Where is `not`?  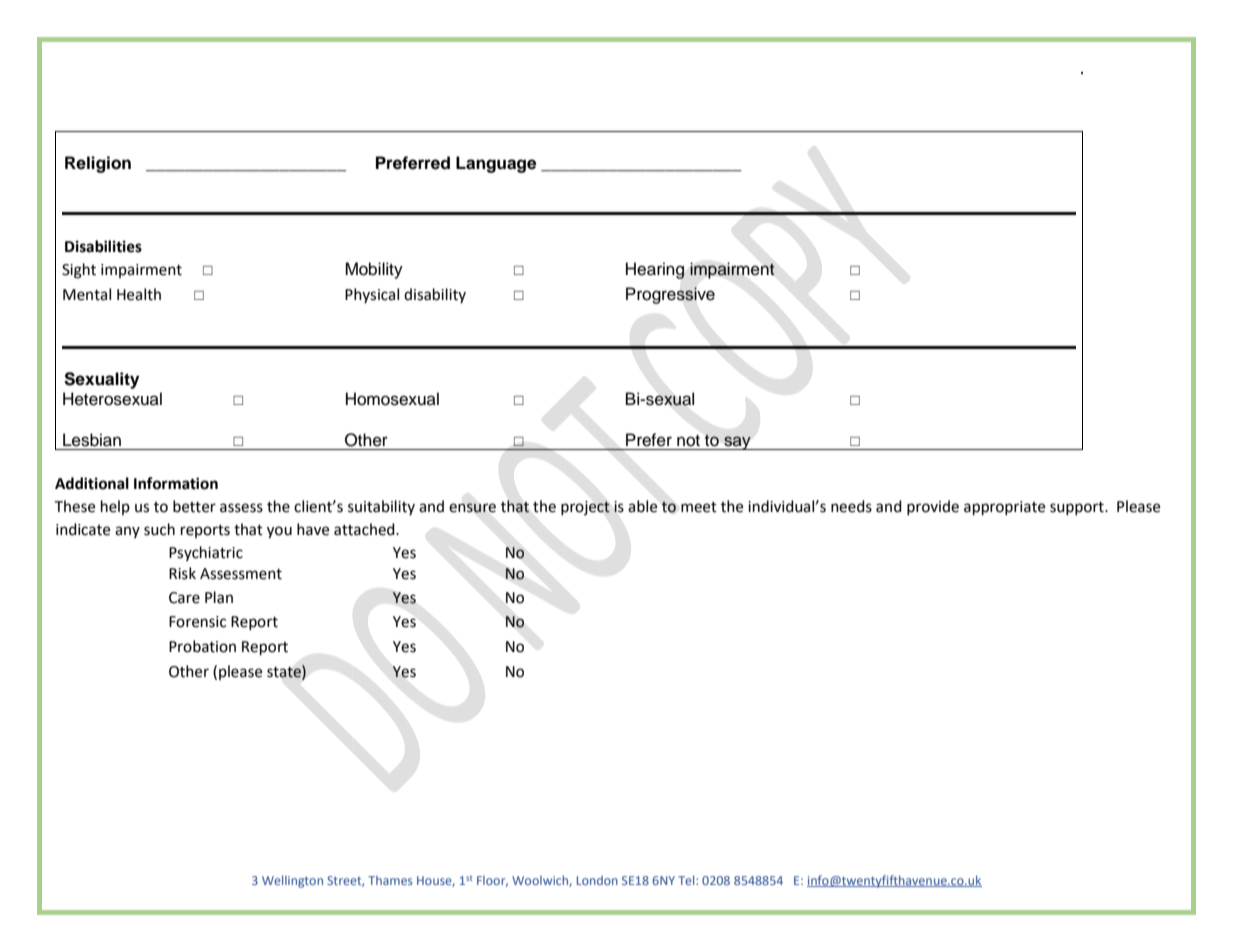
not is located at coordinates (688, 441).
